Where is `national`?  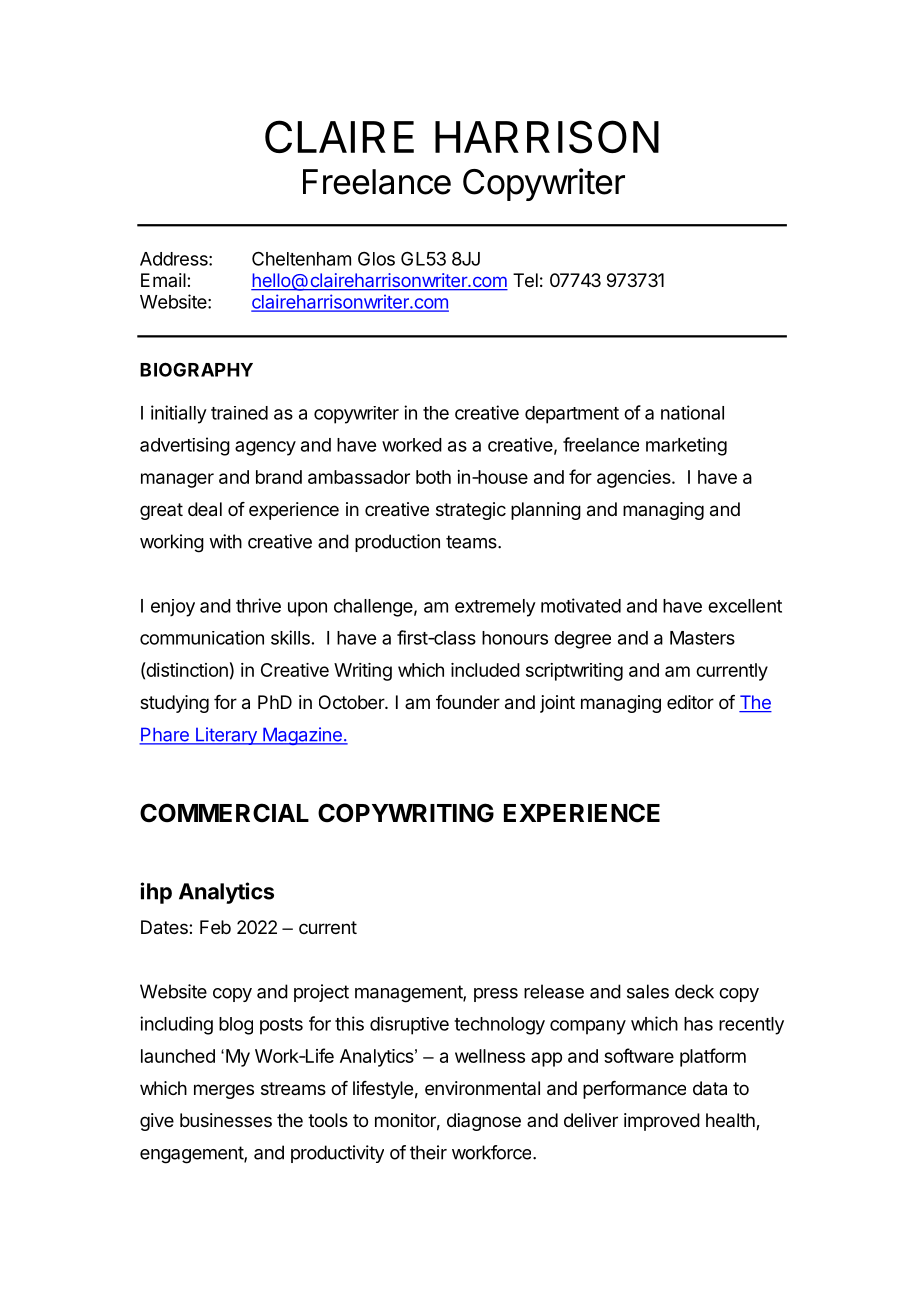 national is located at coordinates (692, 412).
